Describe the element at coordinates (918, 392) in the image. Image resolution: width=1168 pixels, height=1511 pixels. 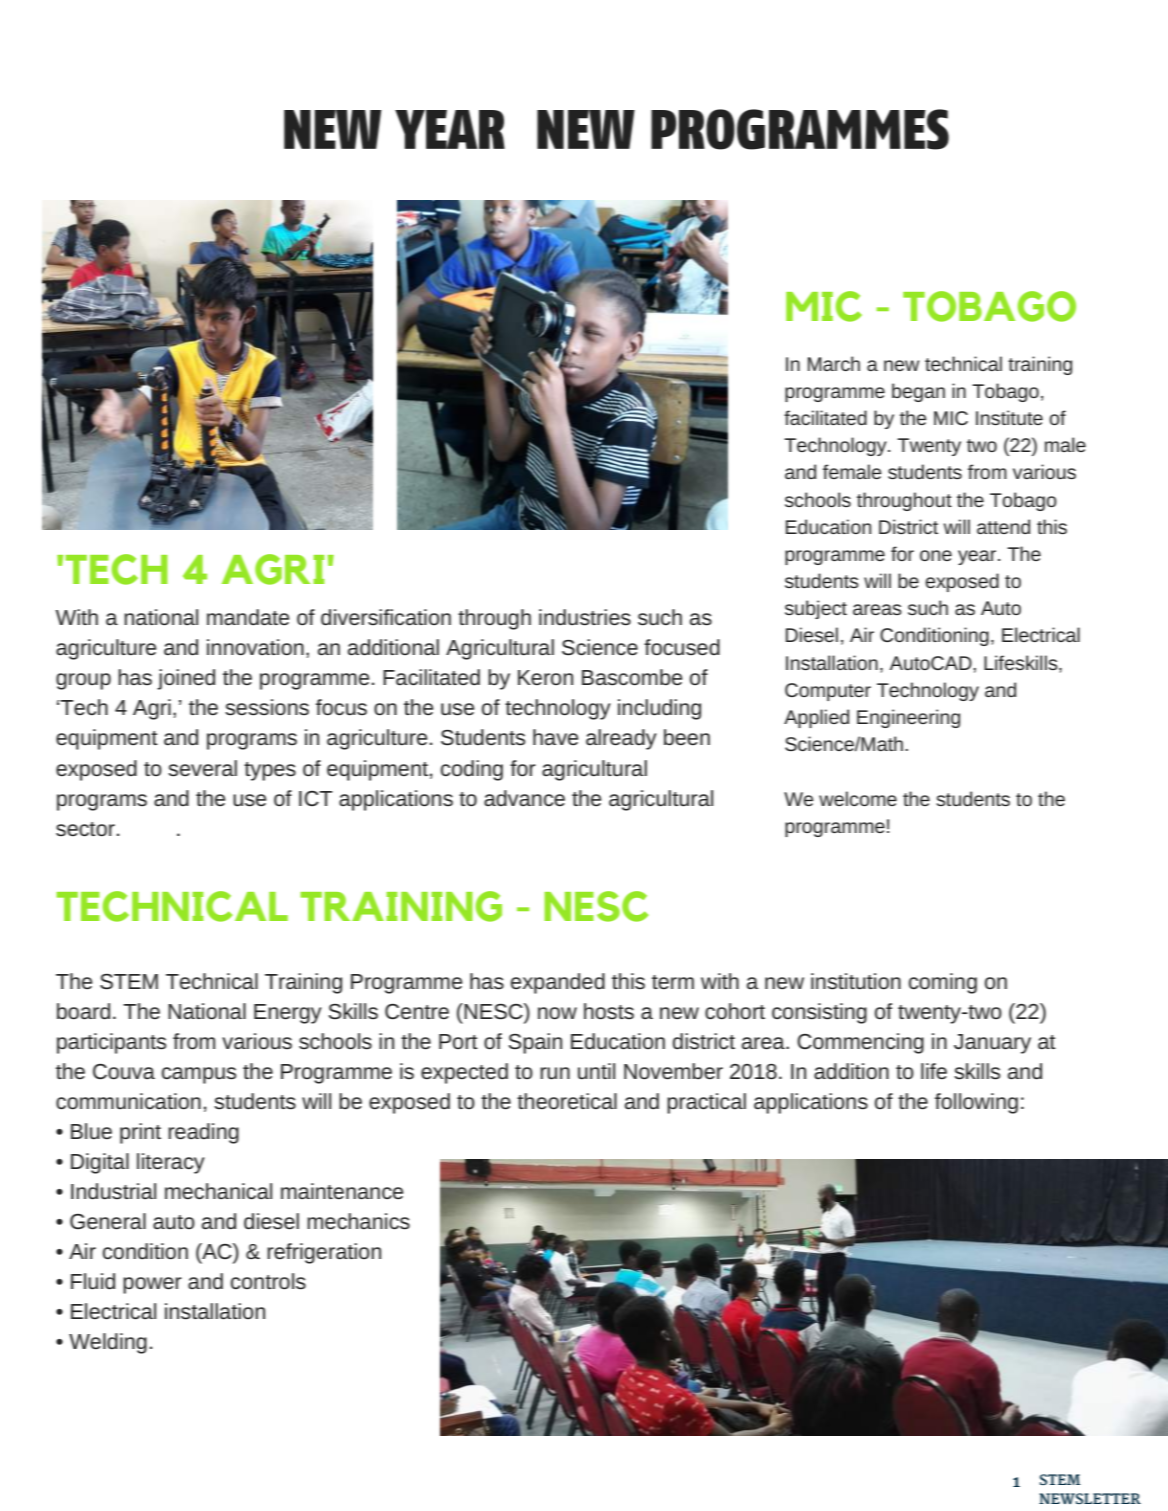
I see `began` at that location.
